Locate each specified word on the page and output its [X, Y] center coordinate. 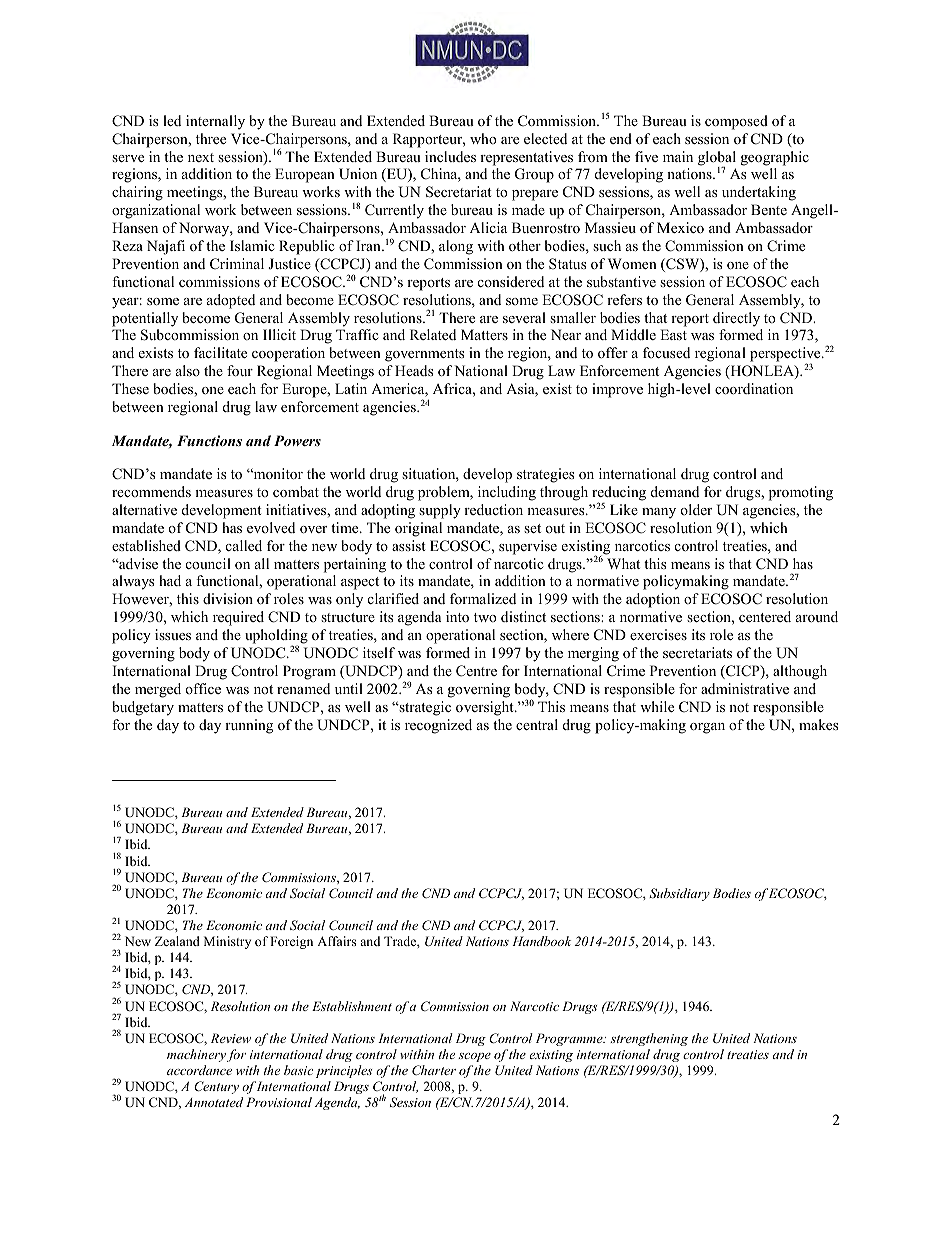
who [483, 138]
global [717, 159]
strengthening [649, 1039]
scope [474, 1057]
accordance [199, 1070]
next [201, 157]
